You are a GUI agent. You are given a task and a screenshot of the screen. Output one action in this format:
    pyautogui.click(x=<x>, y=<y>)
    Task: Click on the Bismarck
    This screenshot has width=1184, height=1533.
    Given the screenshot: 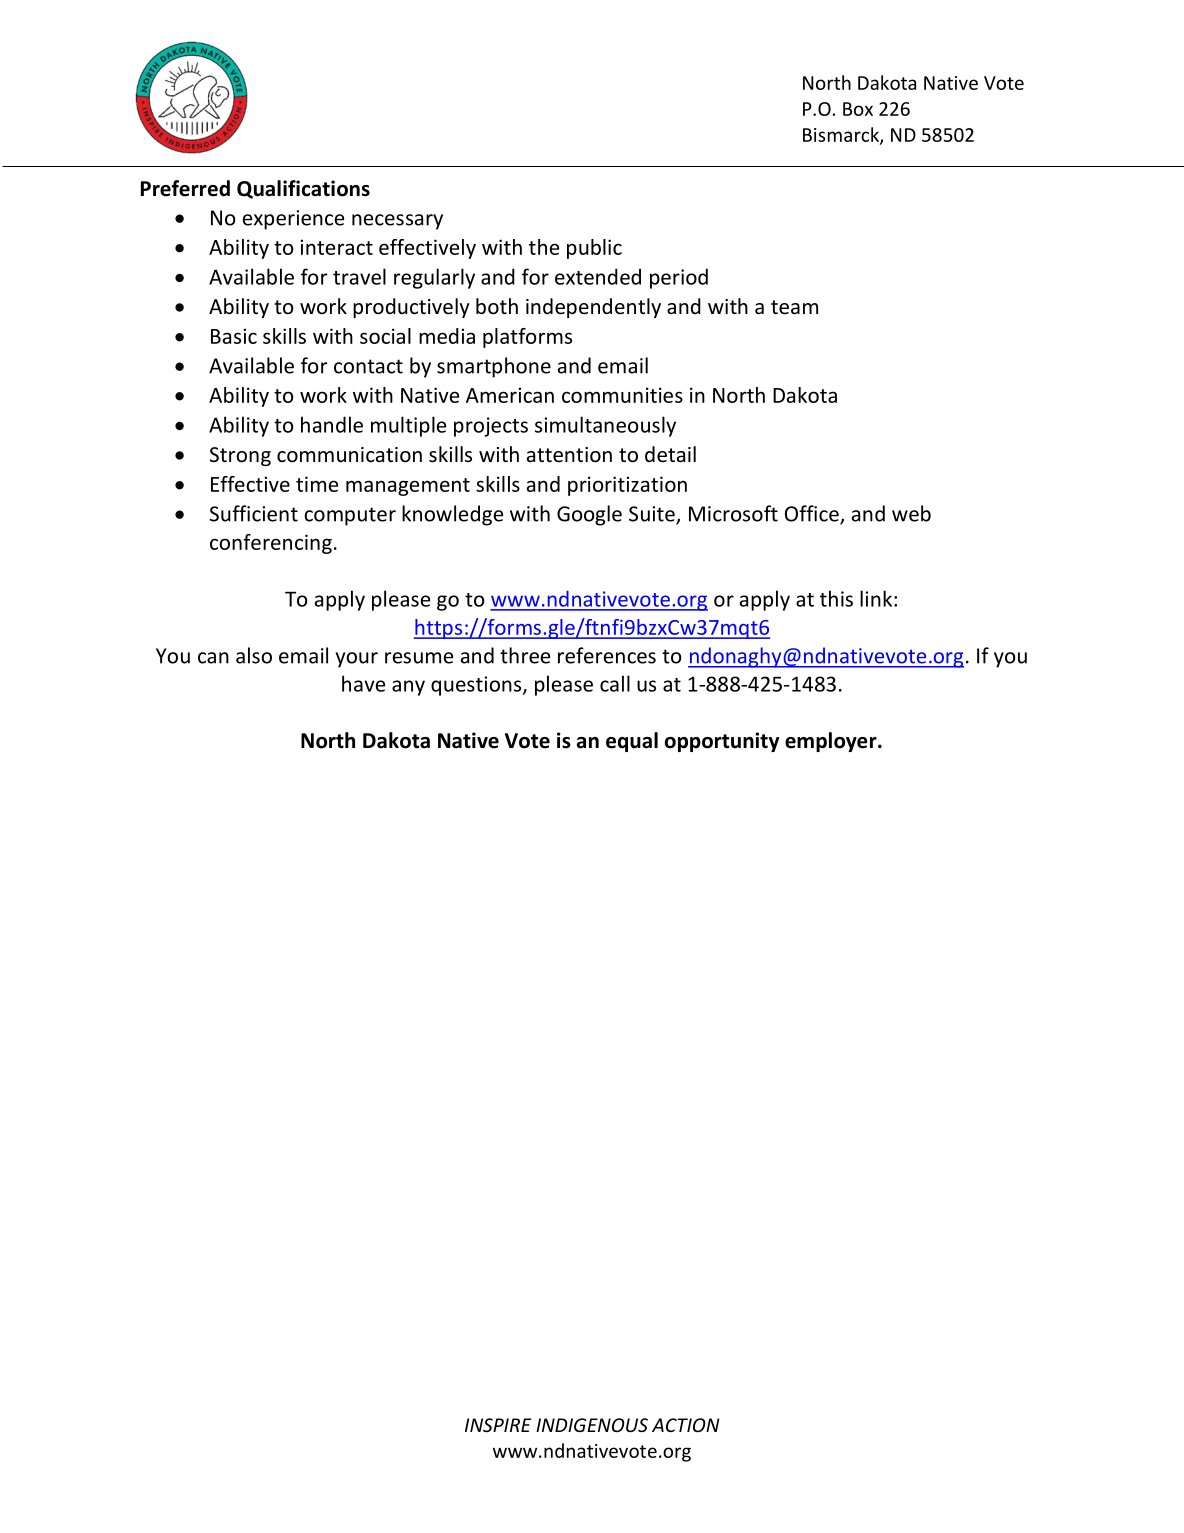 What is the action you would take?
    pyautogui.click(x=842, y=135)
